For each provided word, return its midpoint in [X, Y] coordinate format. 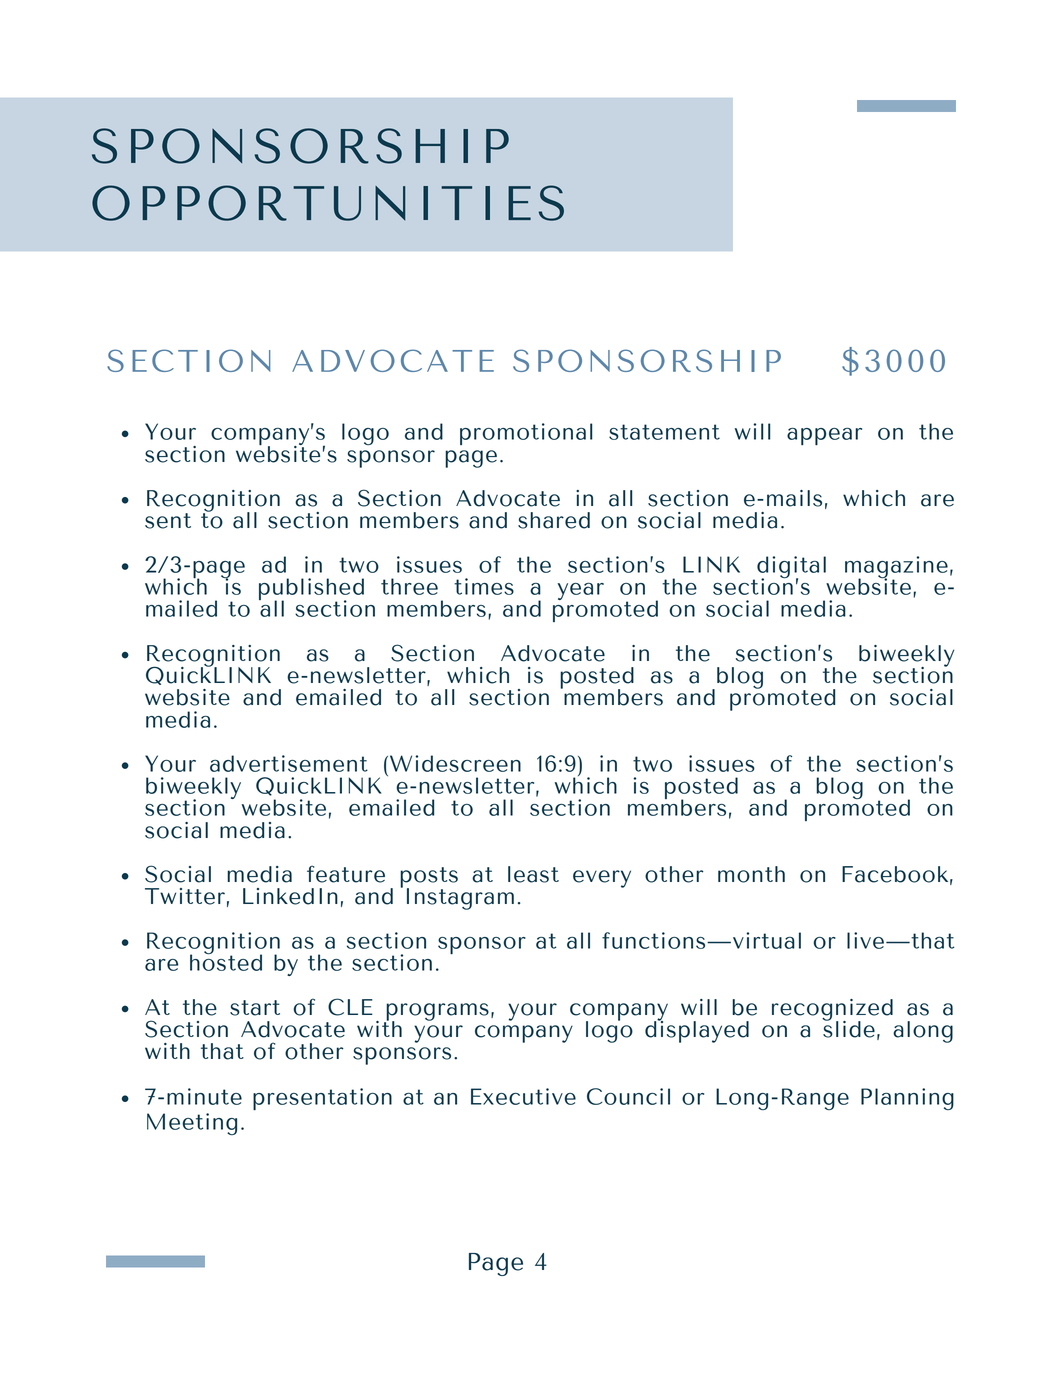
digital [791, 568]
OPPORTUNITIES [328, 203]
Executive [523, 1096]
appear [824, 436]
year [581, 591]
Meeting [192, 1124]
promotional [526, 434]
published [311, 590]
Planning [907, 1099]
